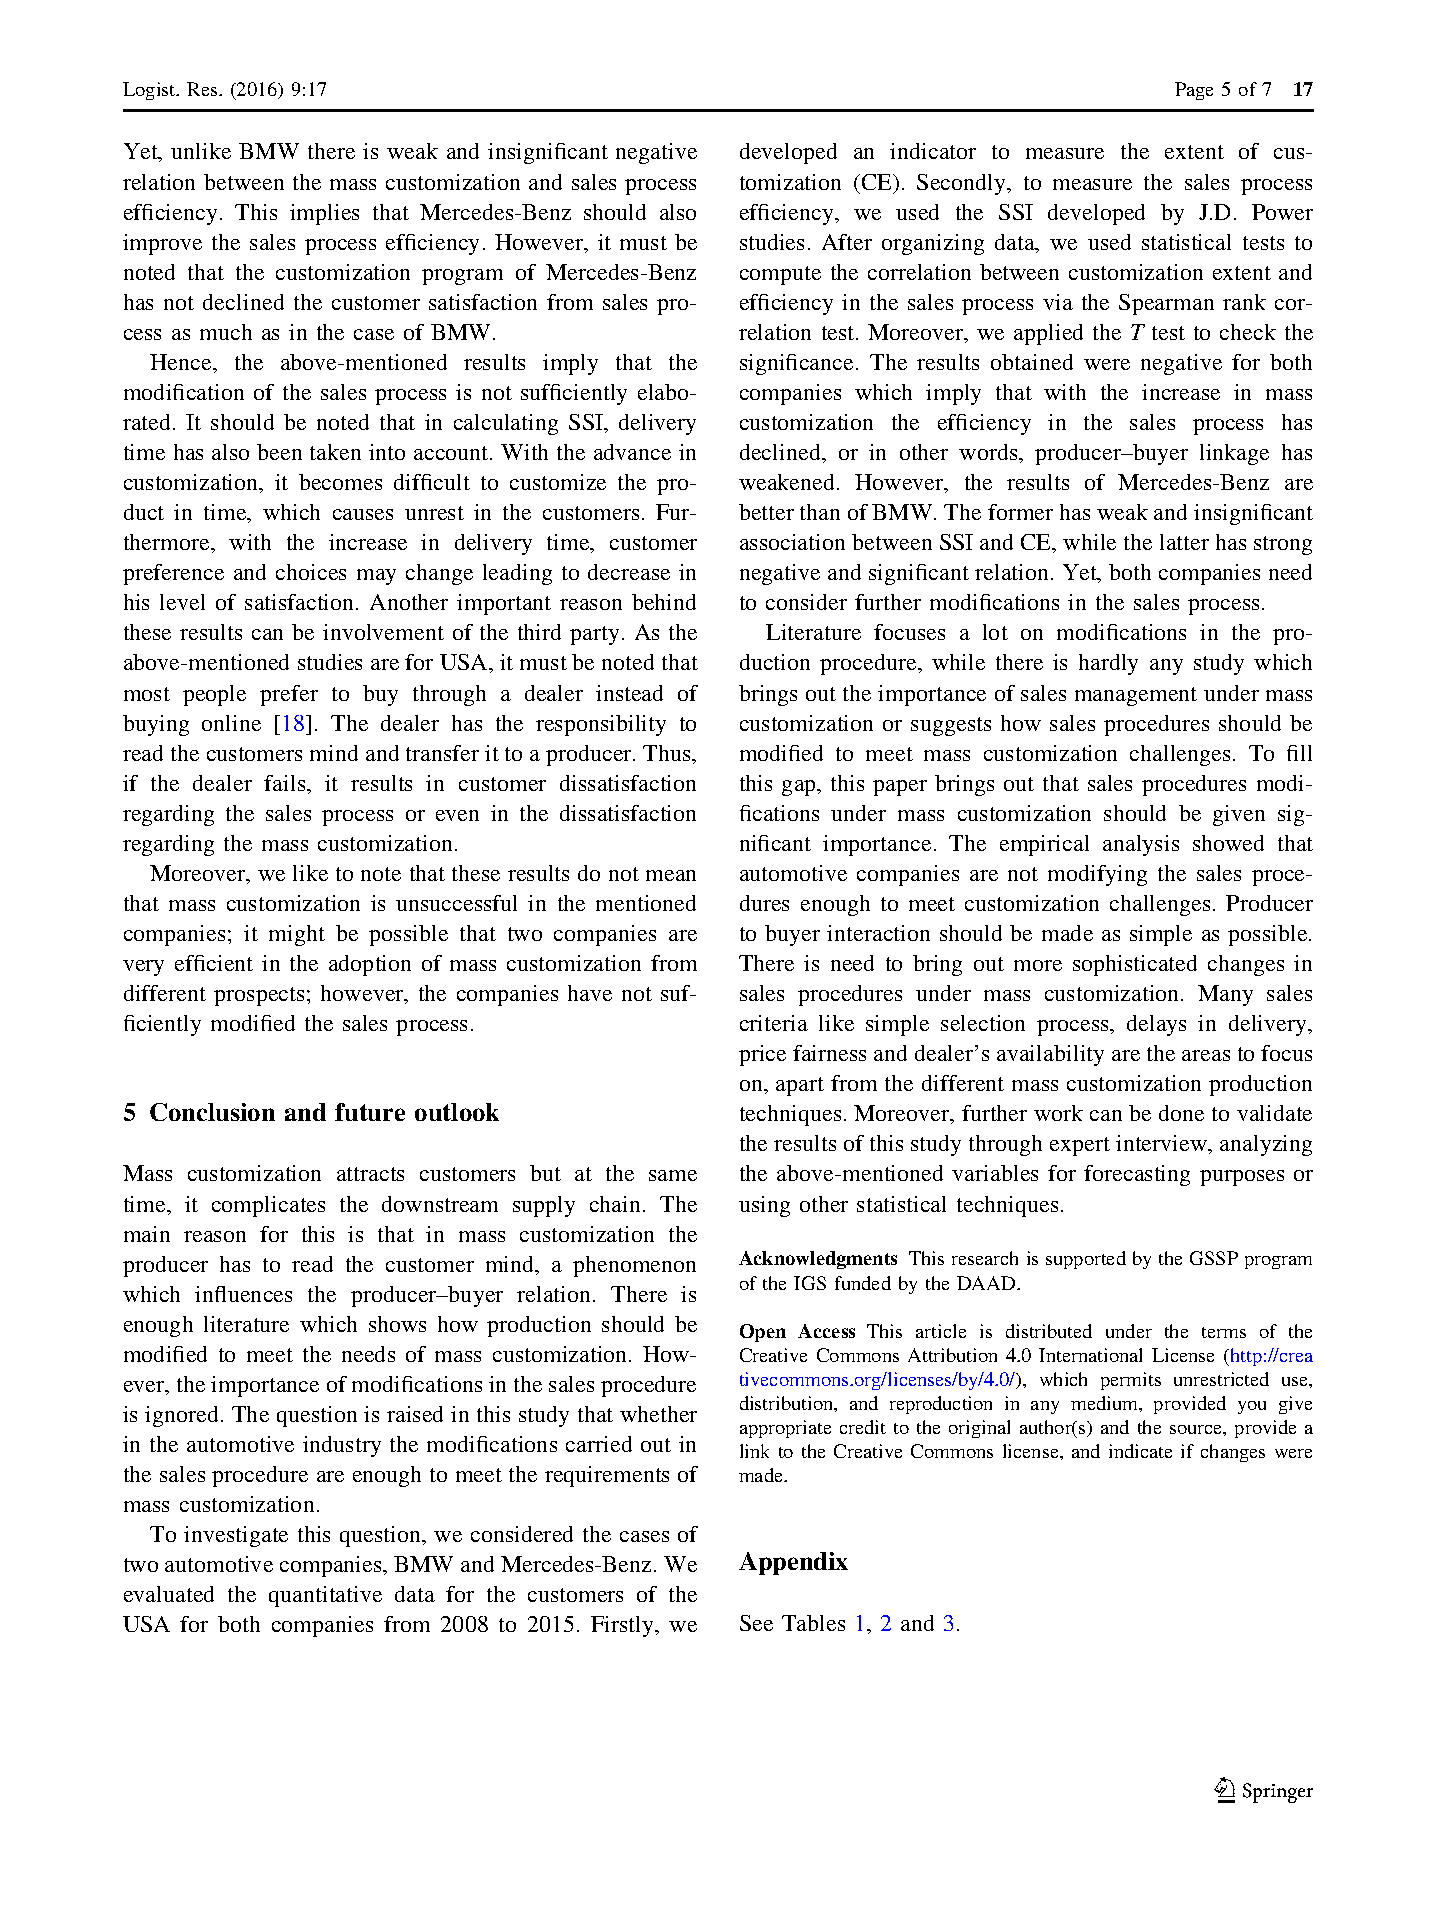  I want to click on price, so click(762, 1055).
